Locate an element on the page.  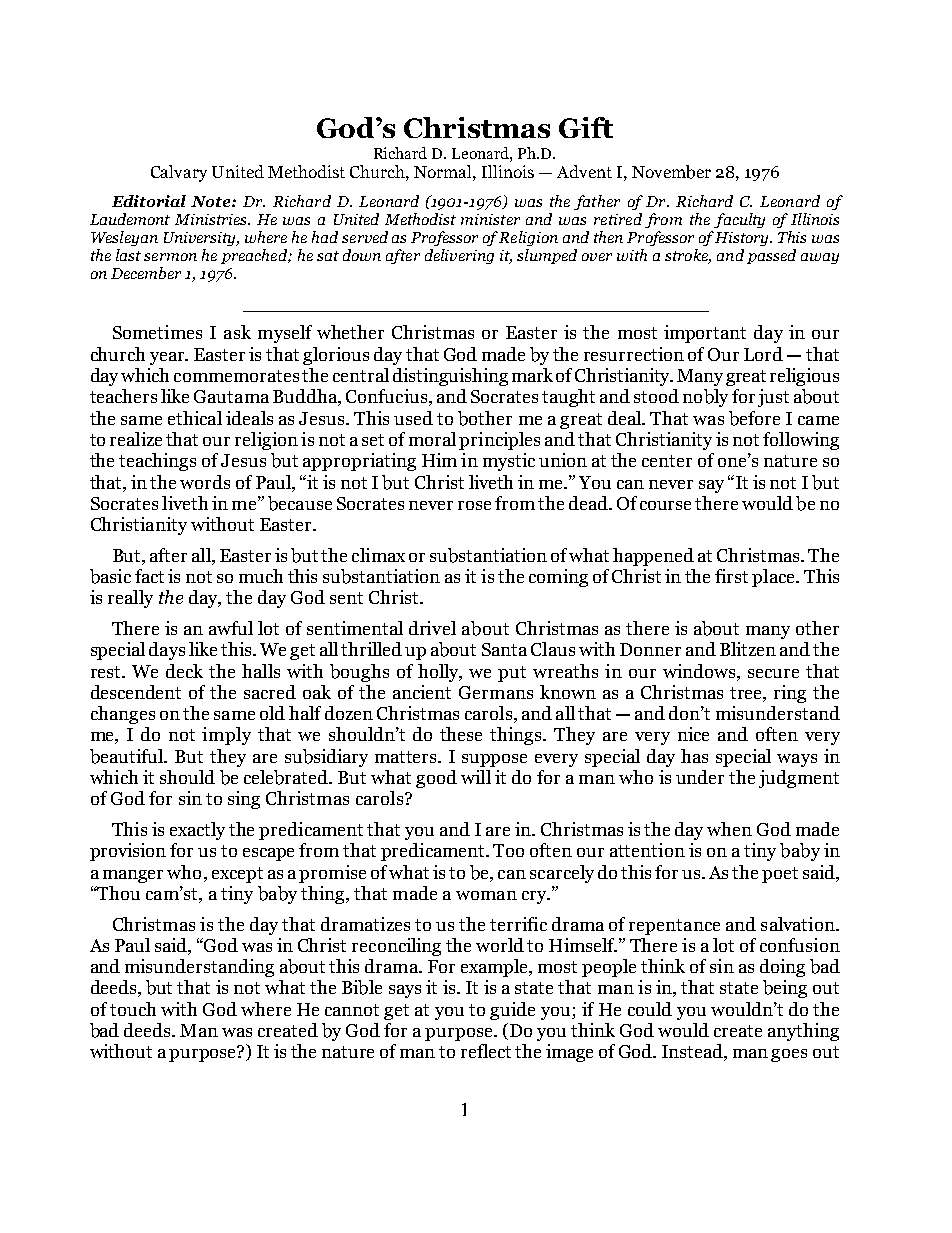
goes is located at coordinates (789, 1055).
